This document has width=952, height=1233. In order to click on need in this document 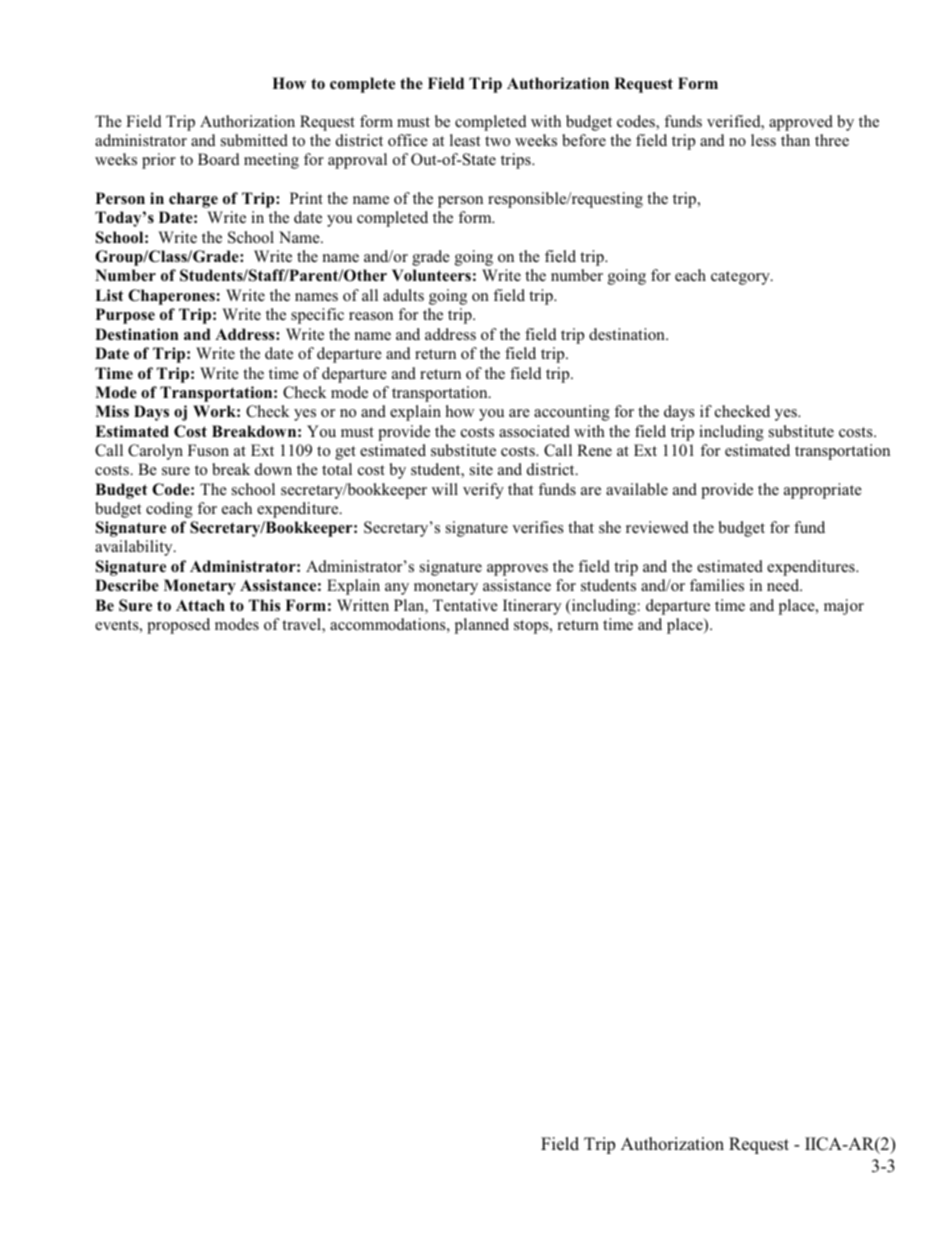, I will do `click(784, 585)`.
